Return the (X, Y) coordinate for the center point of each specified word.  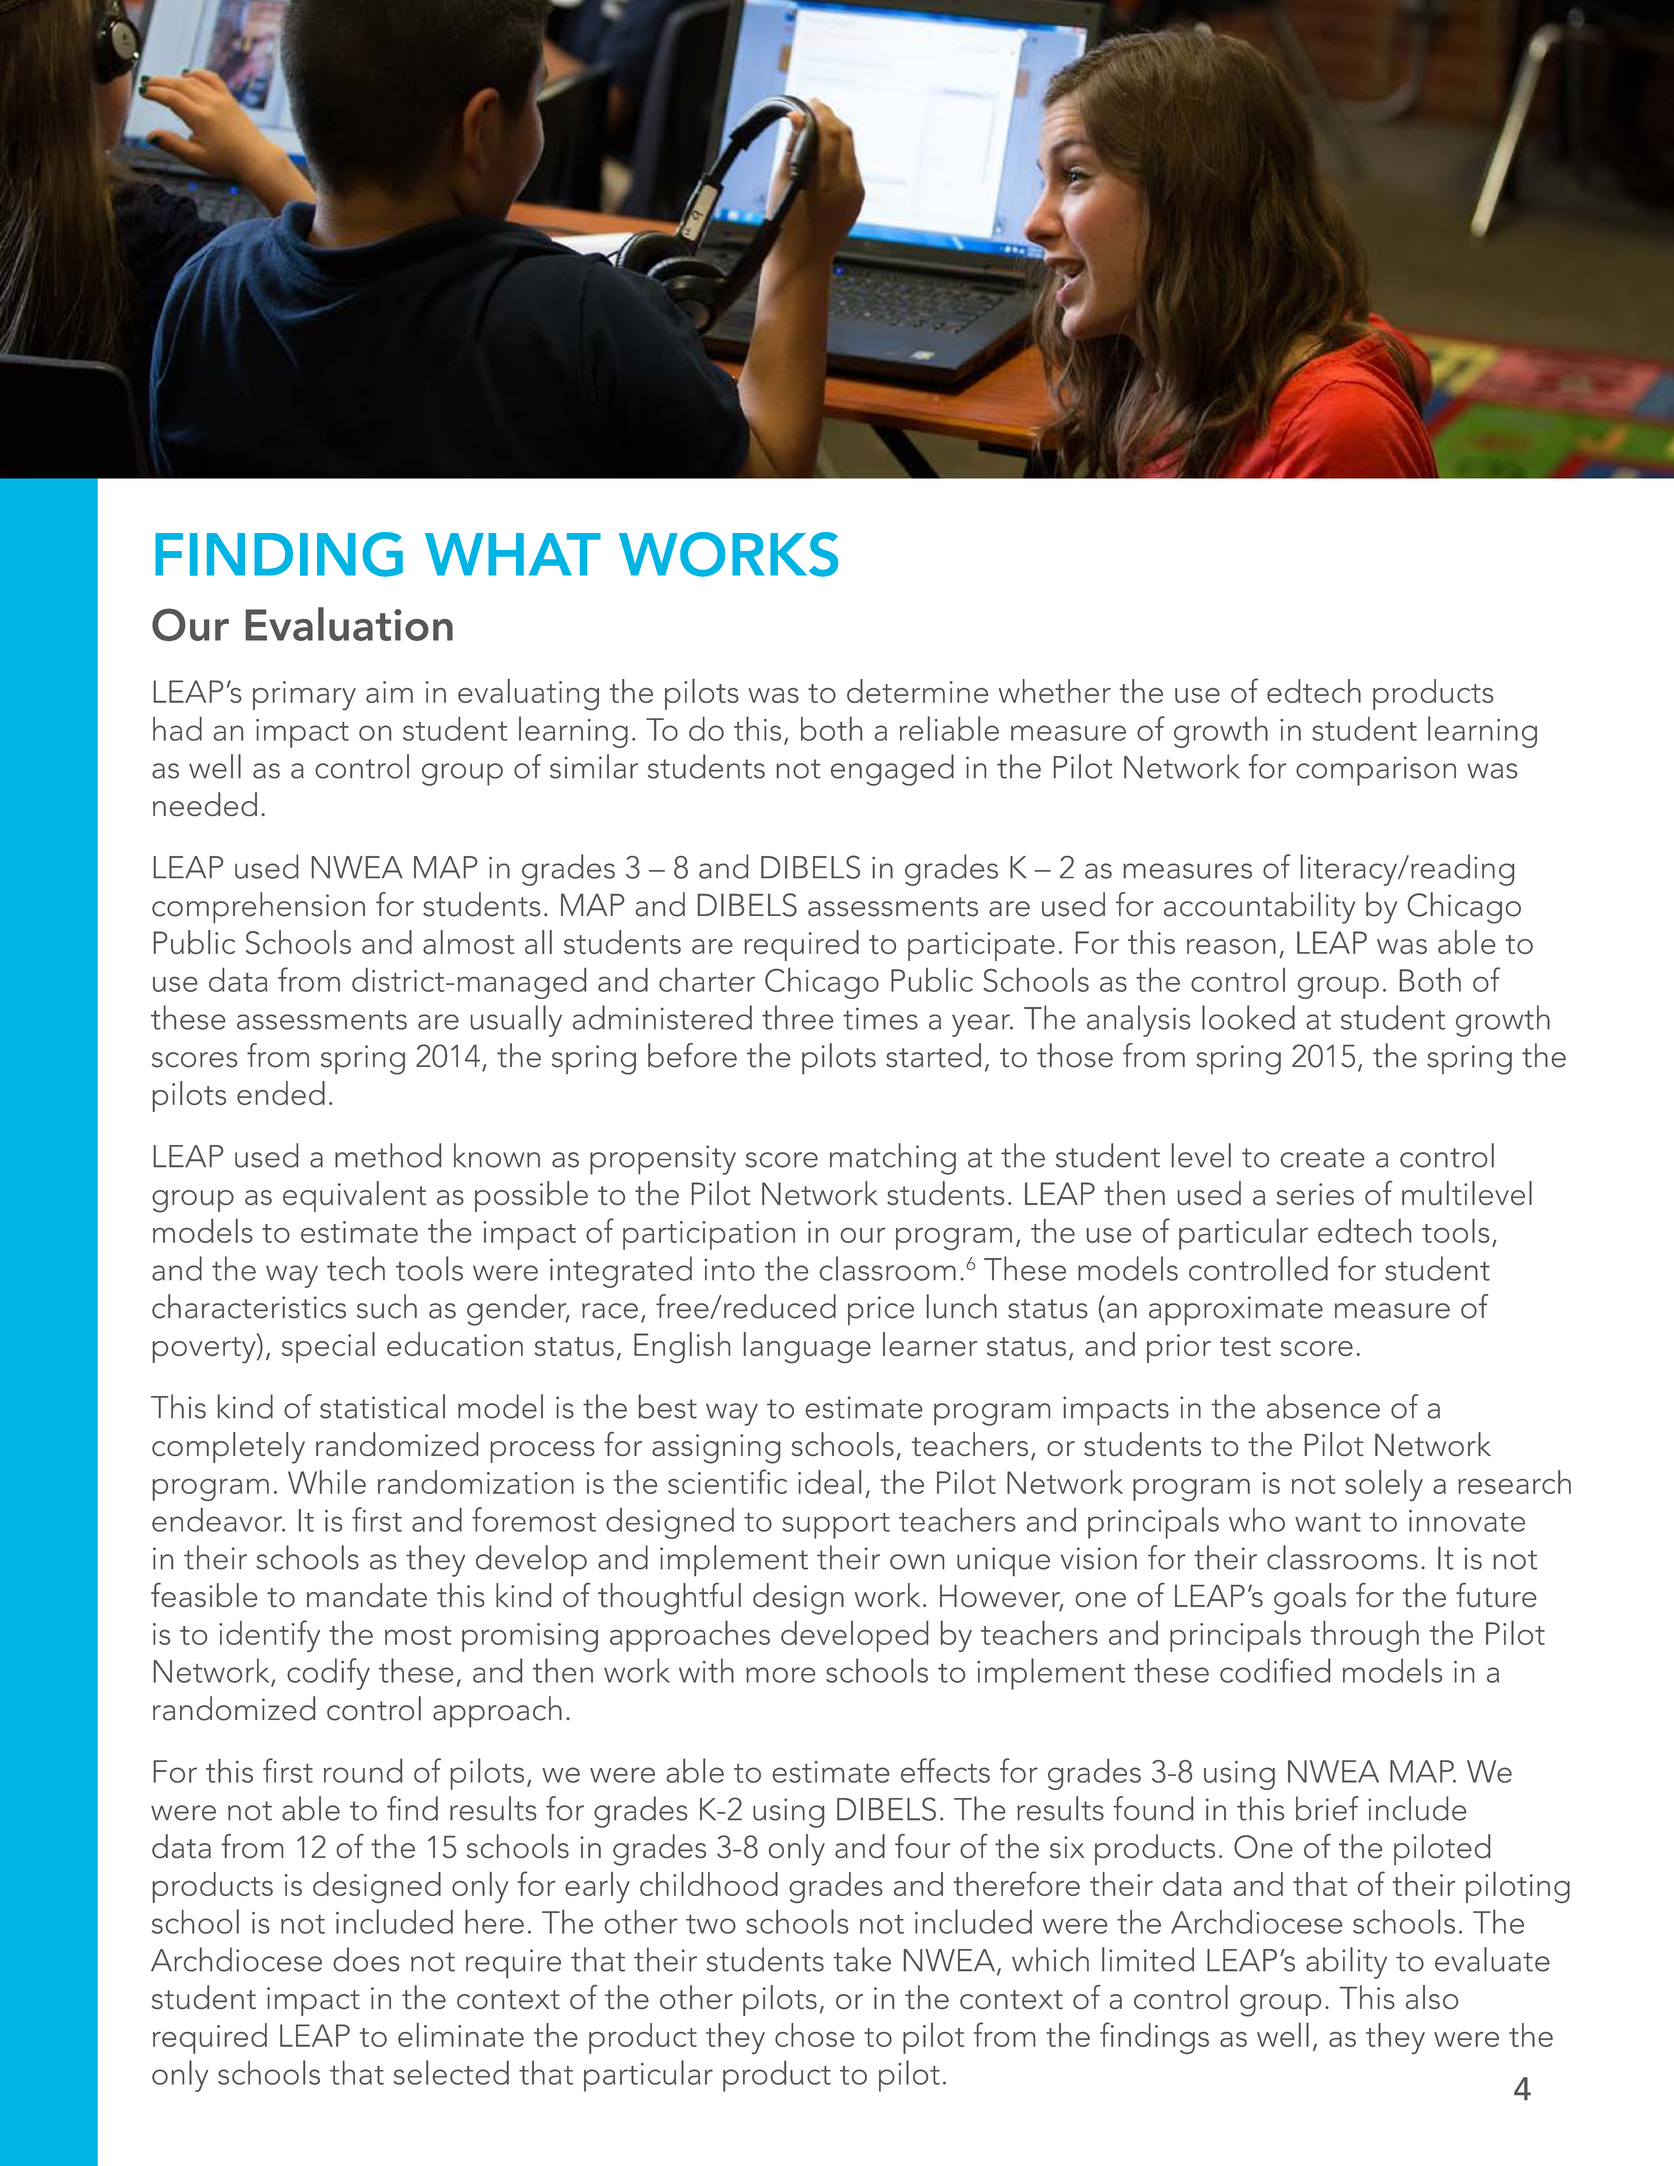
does (366, 1959)
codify (328, 1674)
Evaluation (349, 624)
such (387, 1306)
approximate (1236, 1311)
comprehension (258, 907)
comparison (1376, 771)
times (880, 1018)
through (1365, 1636)
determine (917, 691)
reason (1231, 946)
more (780, 1675)
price (881, 1310)
